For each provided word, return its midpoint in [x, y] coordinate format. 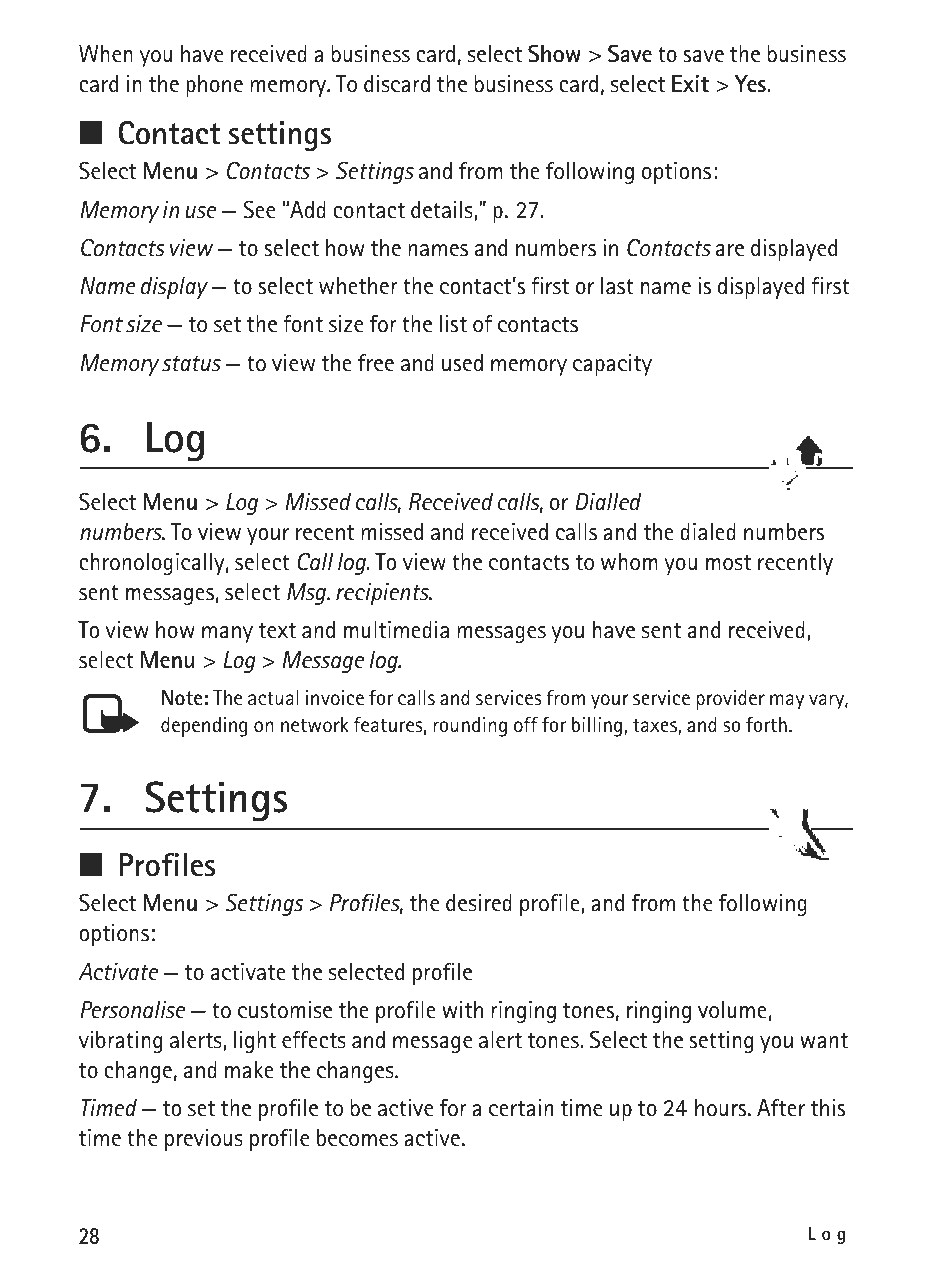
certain [521, 1108]
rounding [470, 727]
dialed [708, 532]
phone [214, 86]
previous [204, 1140]
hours [722, 1108]
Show [554, 53]
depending [204, 727]
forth [766, 725]
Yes [751, 84]
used [462, 363]
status [191, 363]
